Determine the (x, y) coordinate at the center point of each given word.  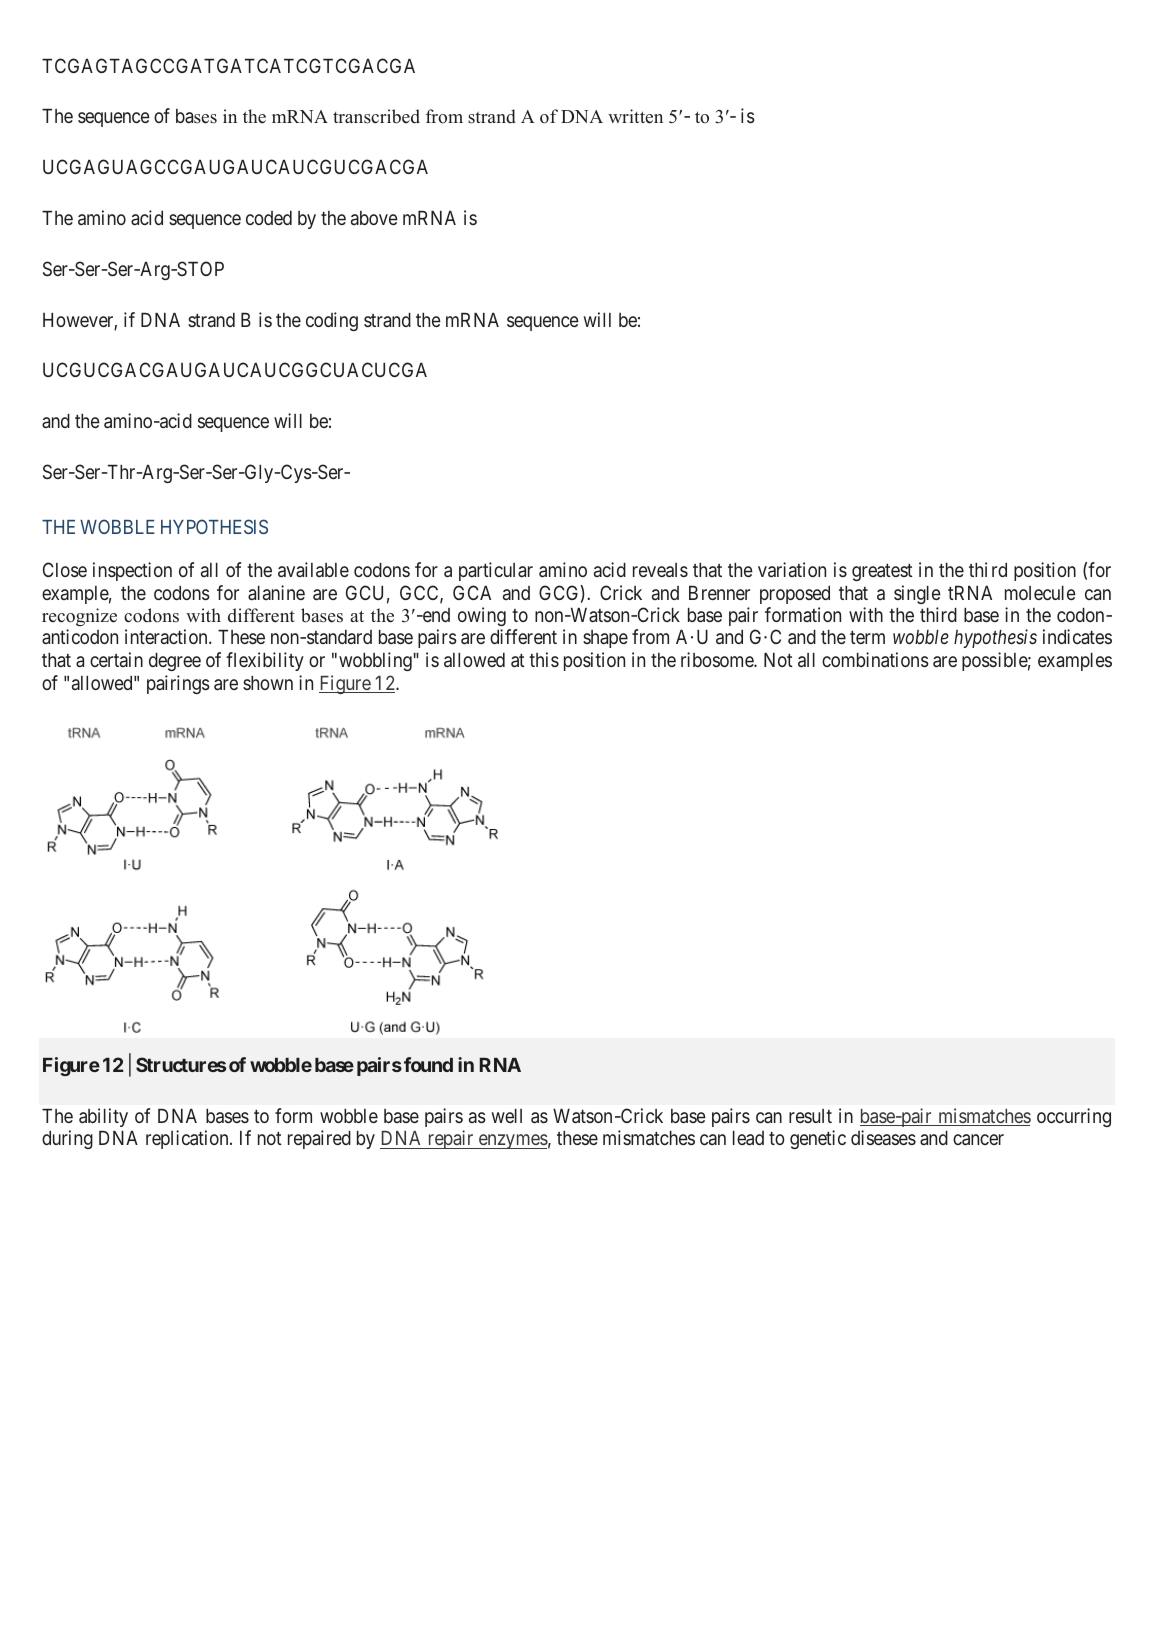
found (428, 1064)
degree (175, 662)
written (635, 116)
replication (188, 1139)
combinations (875, 660)
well (507, 1116)
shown (268, 683)
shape (605, 639)
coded (269, 218)
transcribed (376, 116)
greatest (882, 572)
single (917, 594)
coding (332, 321)
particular (496, 571)
